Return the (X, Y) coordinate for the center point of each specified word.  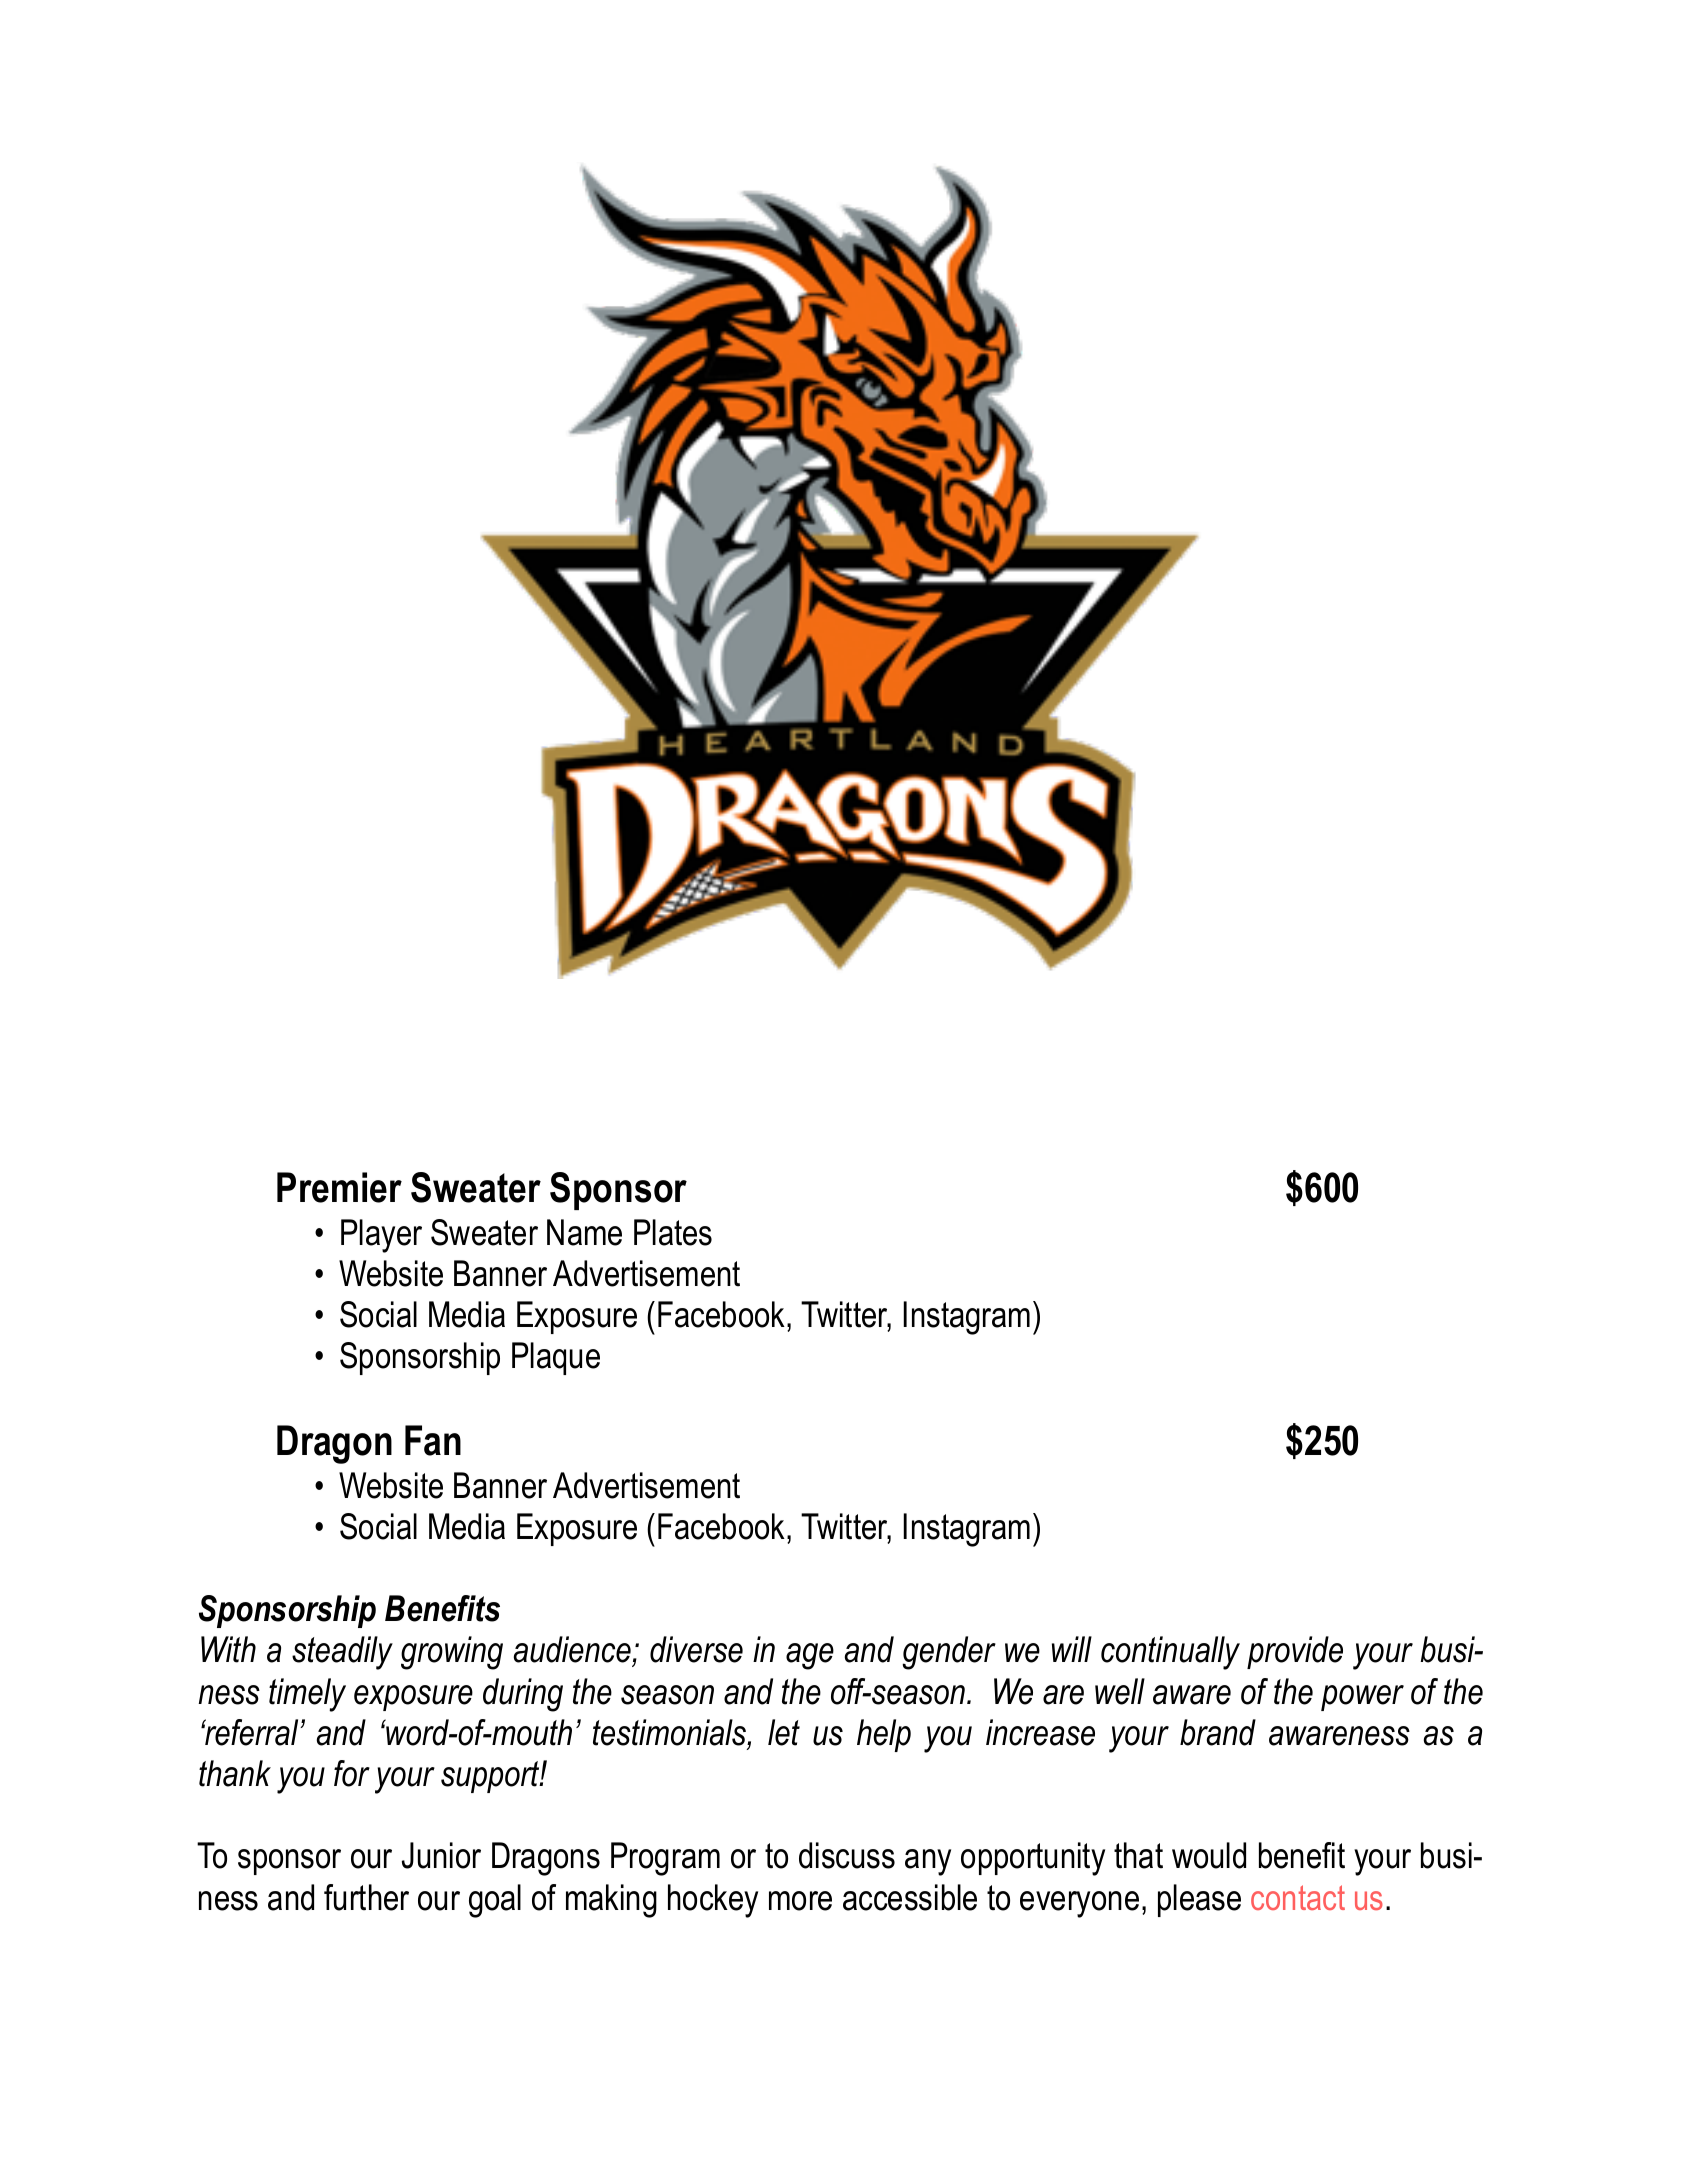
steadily (342, 1653)
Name (584, 1232)
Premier (339, 1187)
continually (1170, 1653)
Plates (673, 1232)
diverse (696, 1649)
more (800, 1901)
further (366, 1897)
